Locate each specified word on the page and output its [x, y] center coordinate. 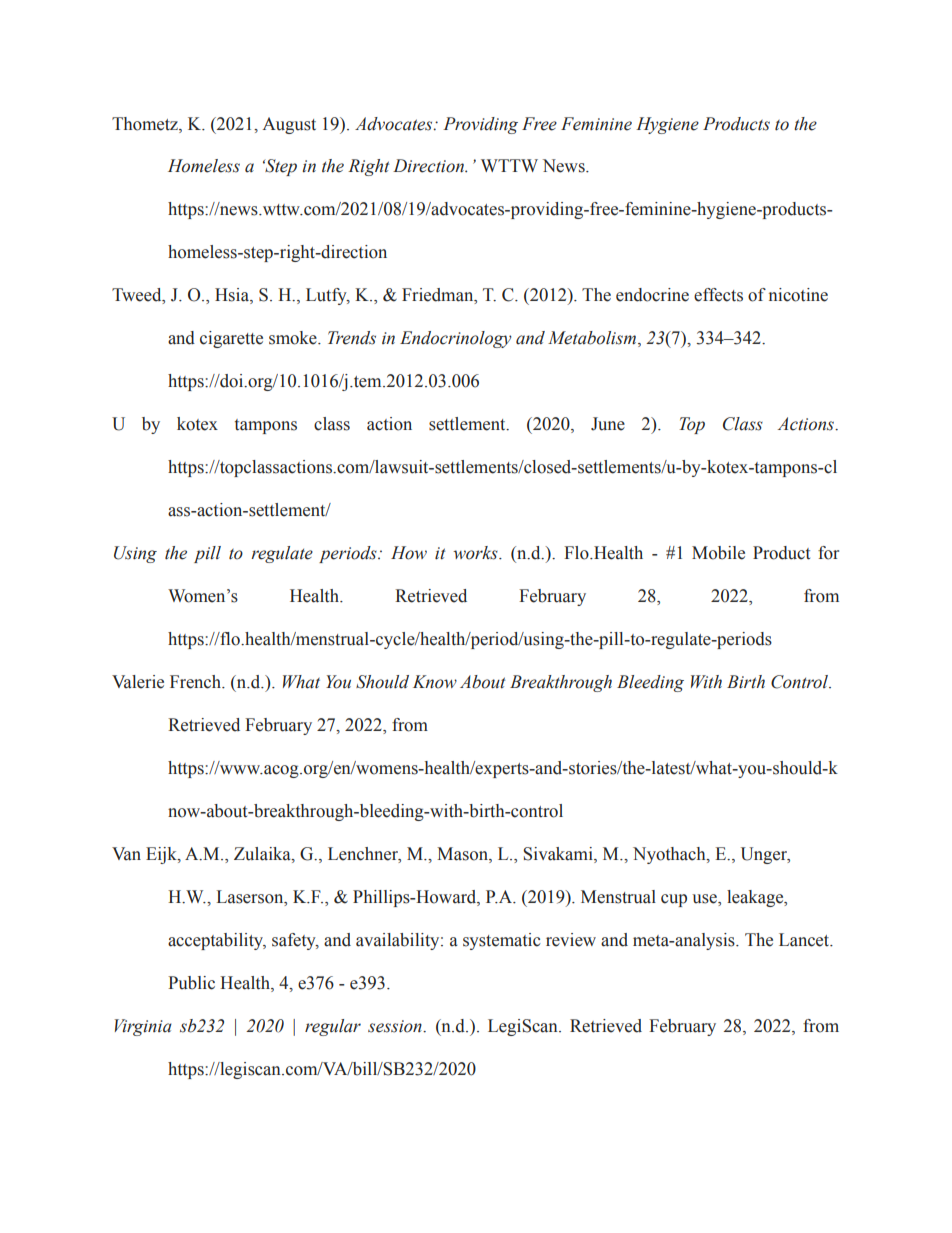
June [608, 424]
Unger [765, 855]
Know [435, 682]
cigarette [231, 339]
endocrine [652, 295]
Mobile [718, 553]
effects [718, 295]
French [197, 682]
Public [191, 983]
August [289, 125]
